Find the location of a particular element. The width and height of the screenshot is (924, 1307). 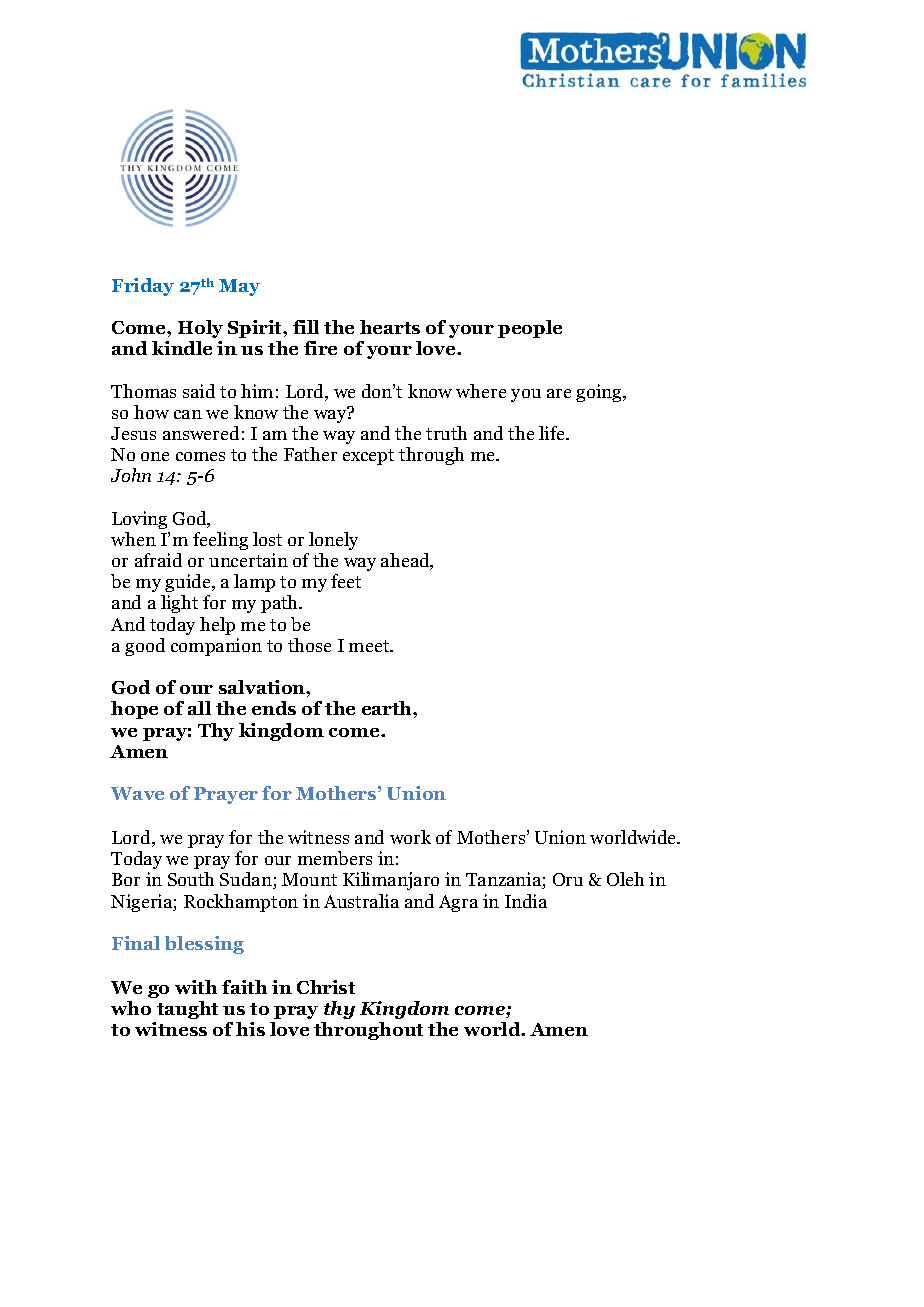

taught is located at coordinates (187, 1010).
